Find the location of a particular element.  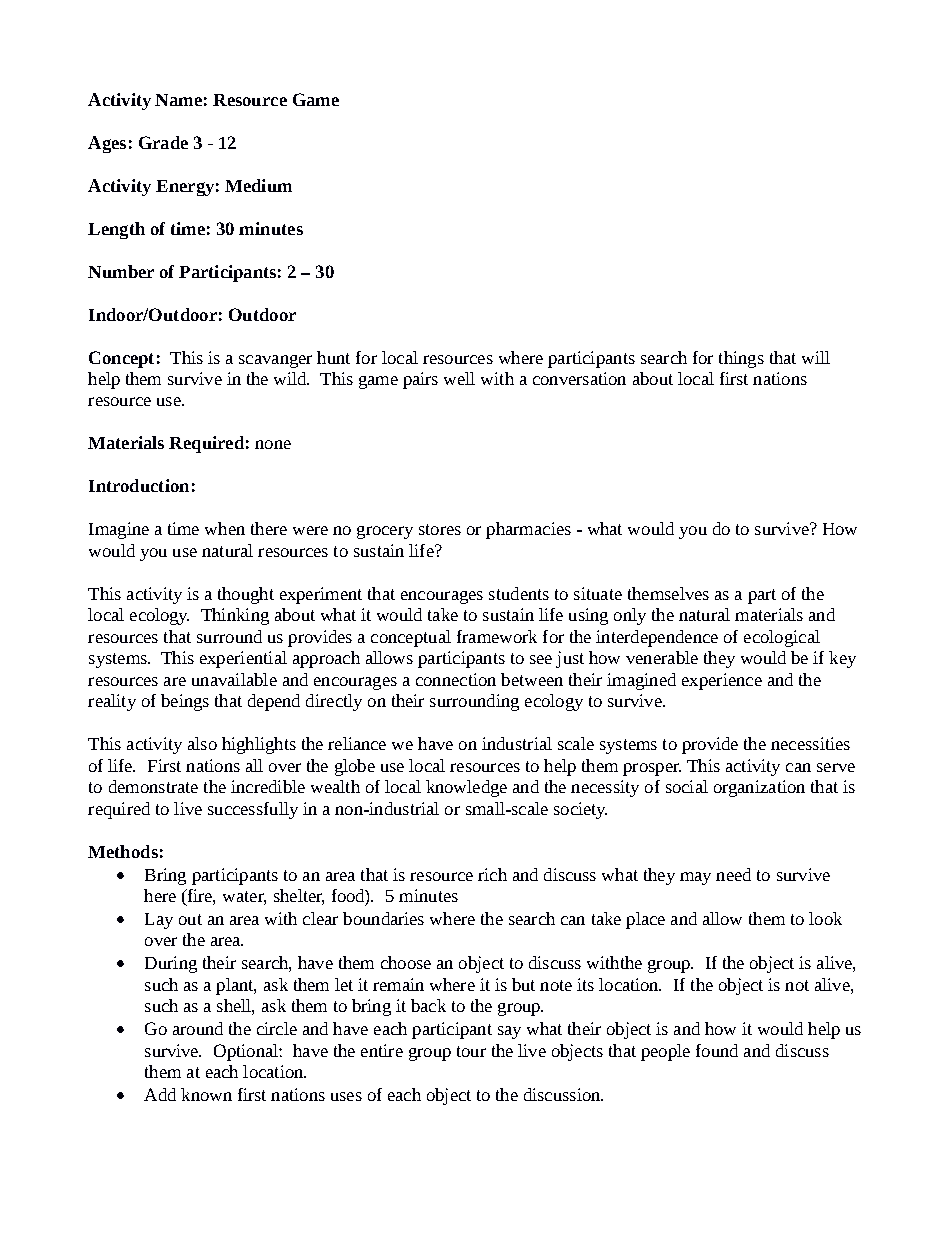

Thinking is located at coordinates (235, 616).
